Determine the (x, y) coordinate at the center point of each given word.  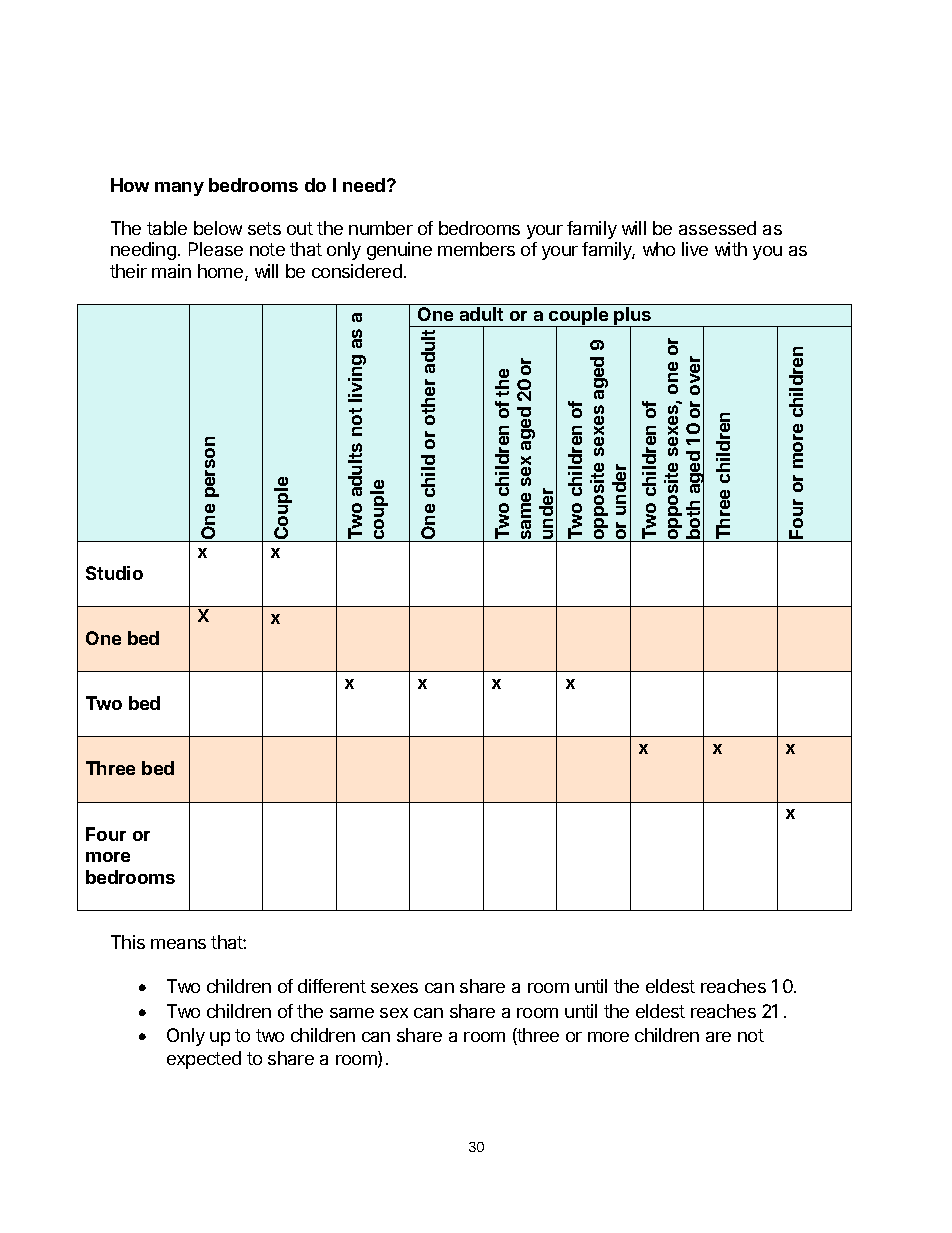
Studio (114, 573)
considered (357, 271)
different (332, 986)
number (381, 228)
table (167, 228)
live (695, 249)
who (659, 249)
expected (204, 1060)
